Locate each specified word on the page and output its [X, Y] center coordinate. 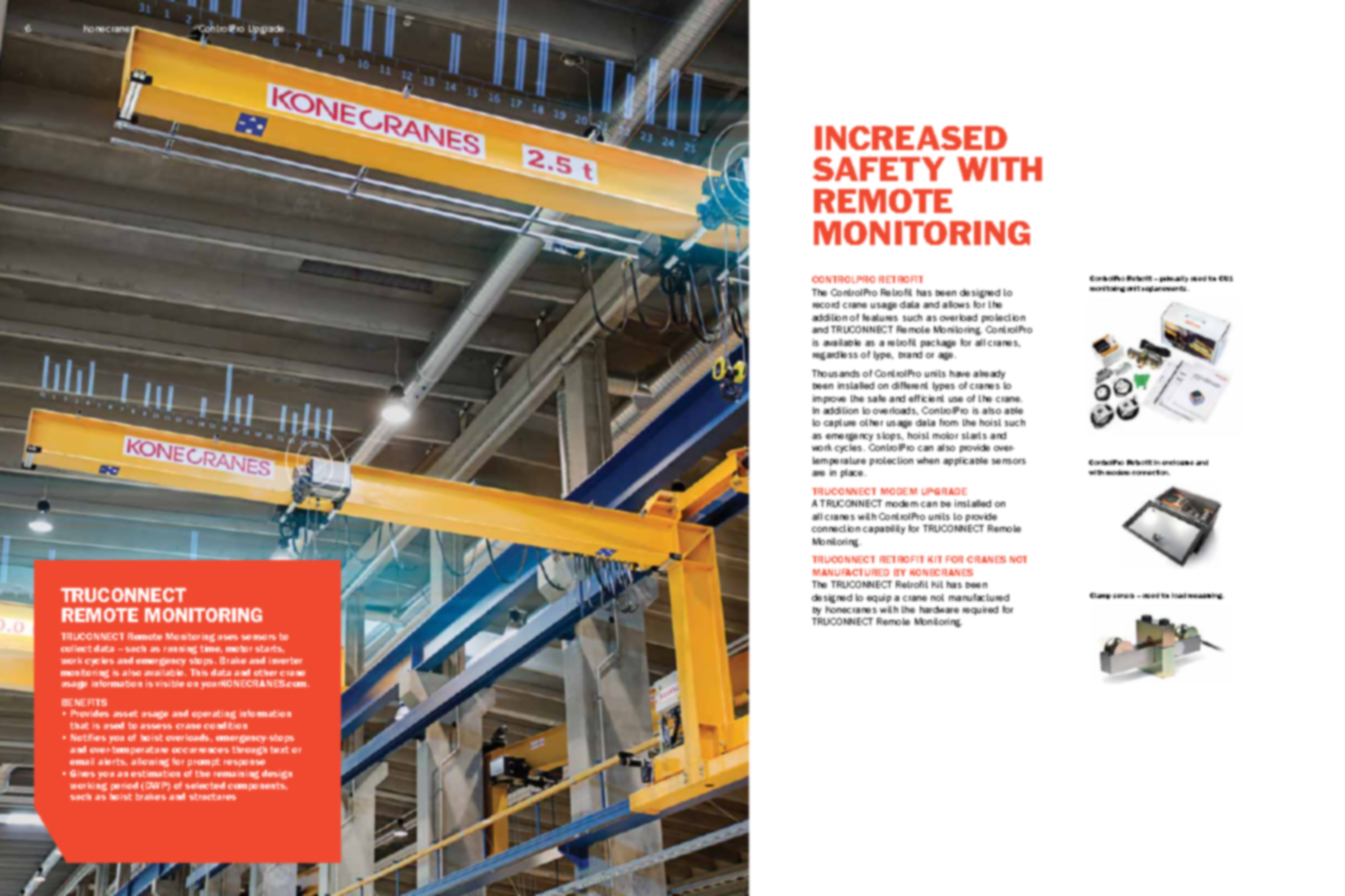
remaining [236, 774]
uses [228, 637]
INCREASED [911, 138]
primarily [1174, 279]
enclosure [1178, 462]
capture [840, 423]
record [826, 304]
